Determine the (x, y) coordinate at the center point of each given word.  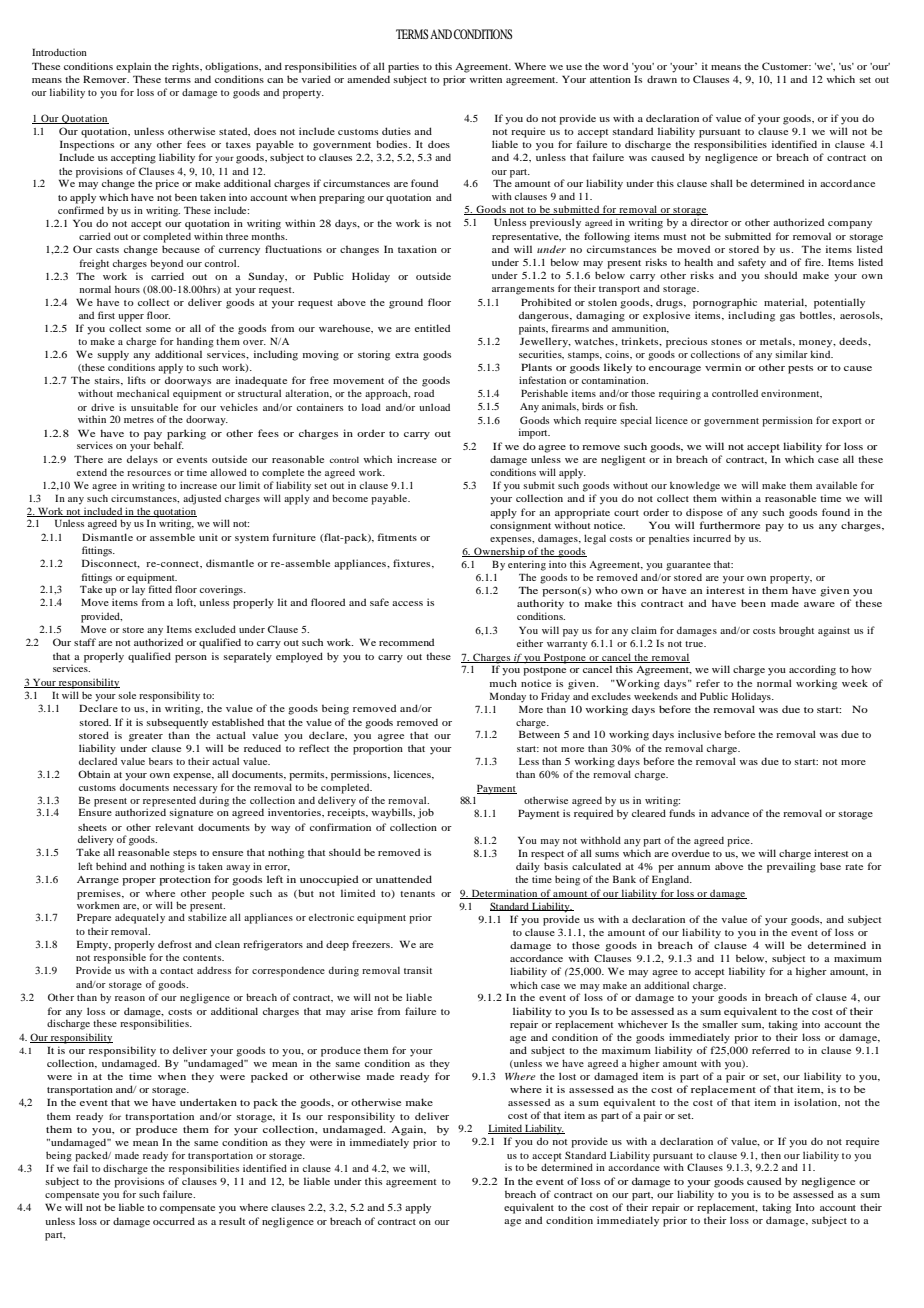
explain (133, 67)
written (485, 79)
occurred (174, 1221)
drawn (662, 79)
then (771, 1155)
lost (567, 1076)
